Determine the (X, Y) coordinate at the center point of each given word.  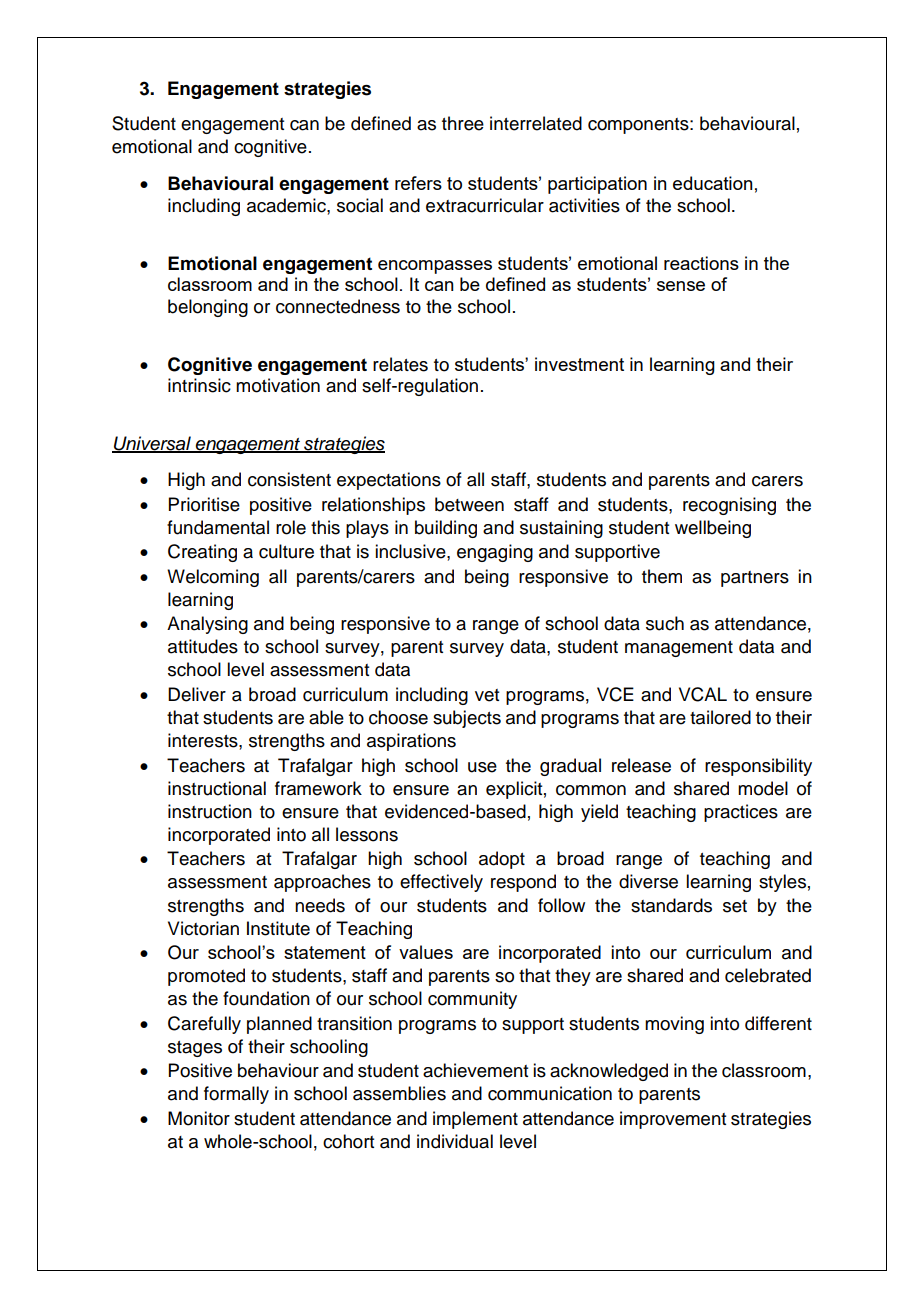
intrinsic (199, 385)
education (713, 183)
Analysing (207, 625)
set (735, 906)
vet (487, 695)
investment (579, 364)
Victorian (203, 928)
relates (400, 364)
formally (236, 1095)
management (679, 649)
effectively (441, 883)
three (463, 123)
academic (287, 205)
